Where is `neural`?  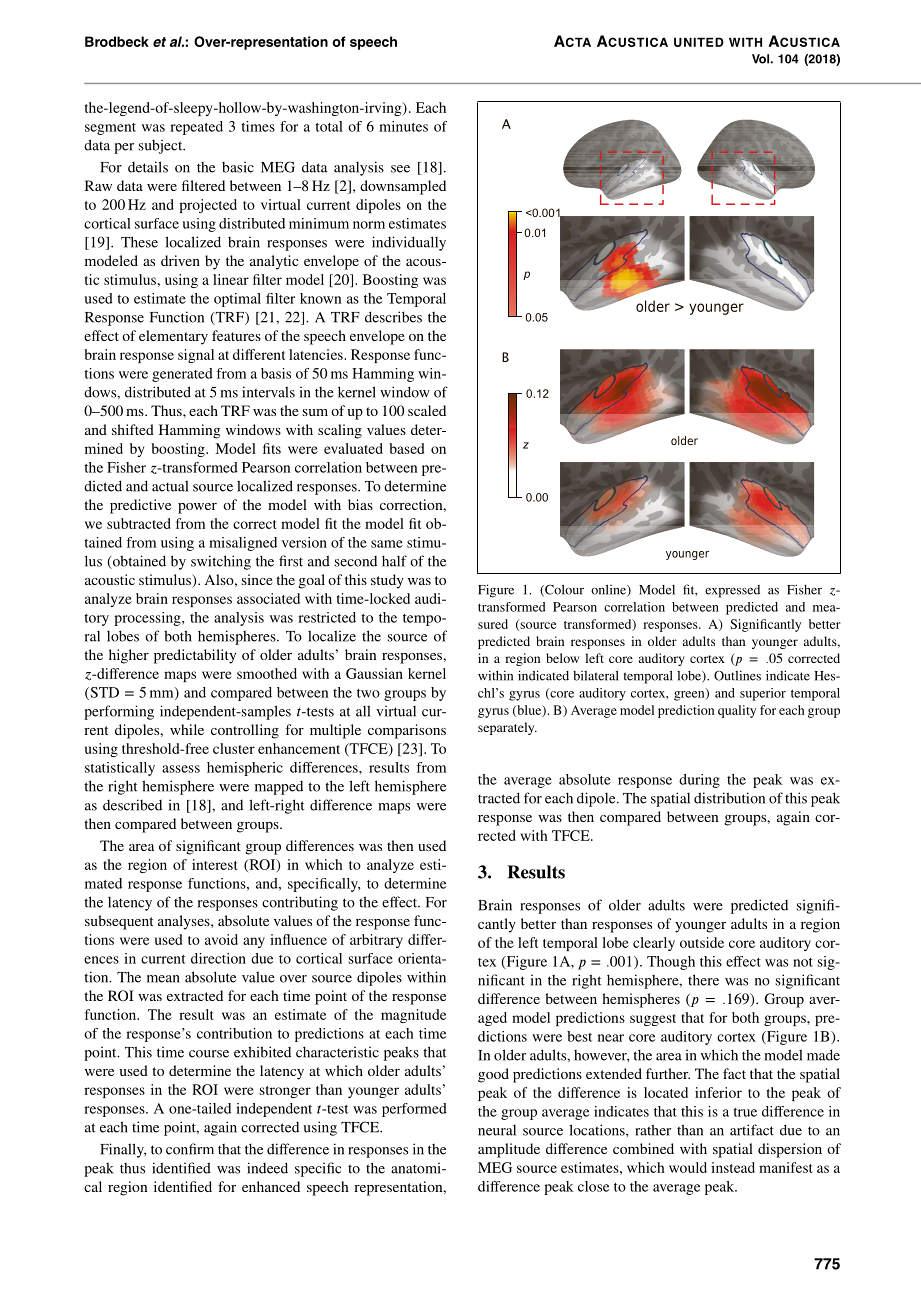
neural is located at coordinates (497, 1130).
